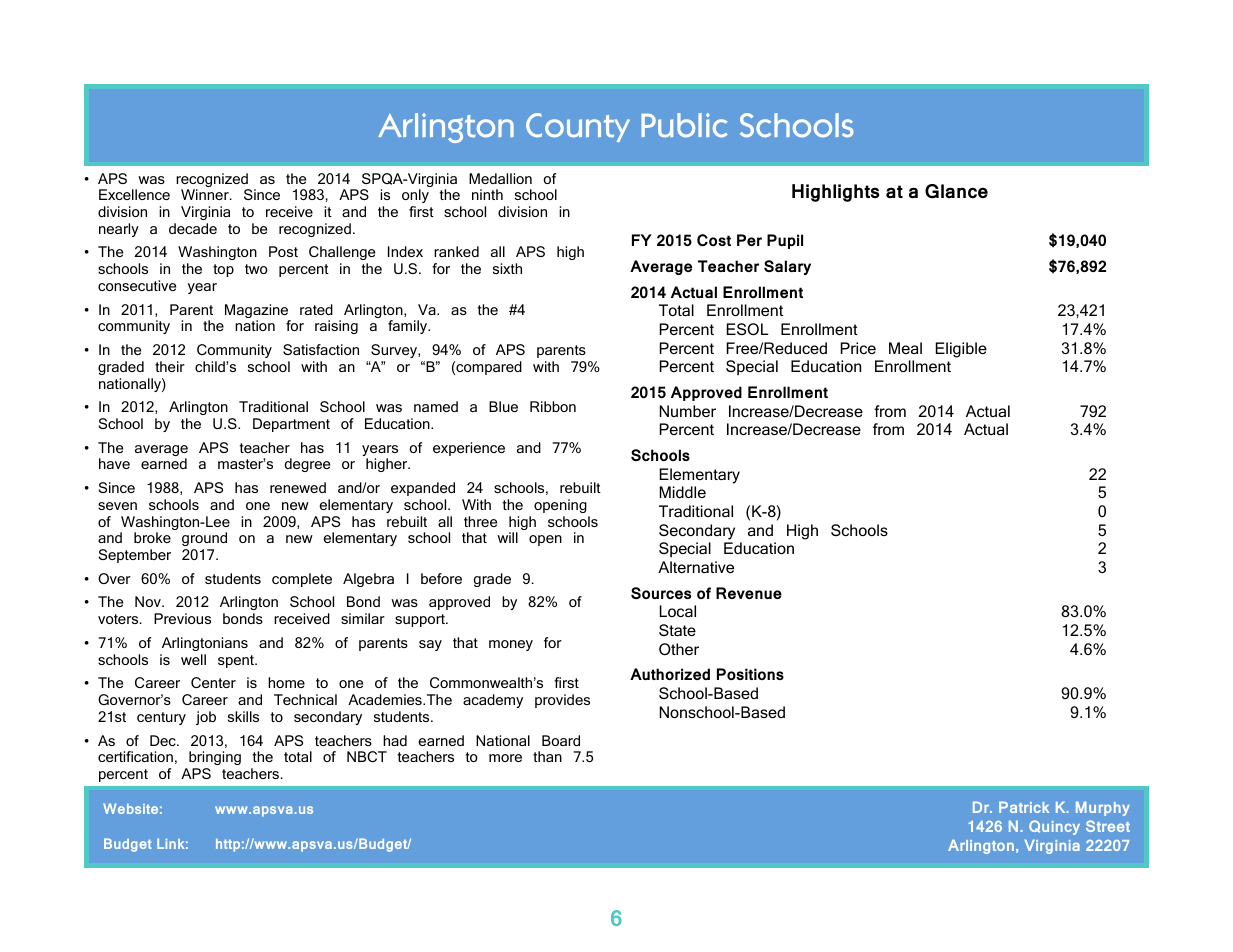  What do you see at coordinates (206, 194) in the screenshot?
I see `Winner` at bounding box center [206, 194].
